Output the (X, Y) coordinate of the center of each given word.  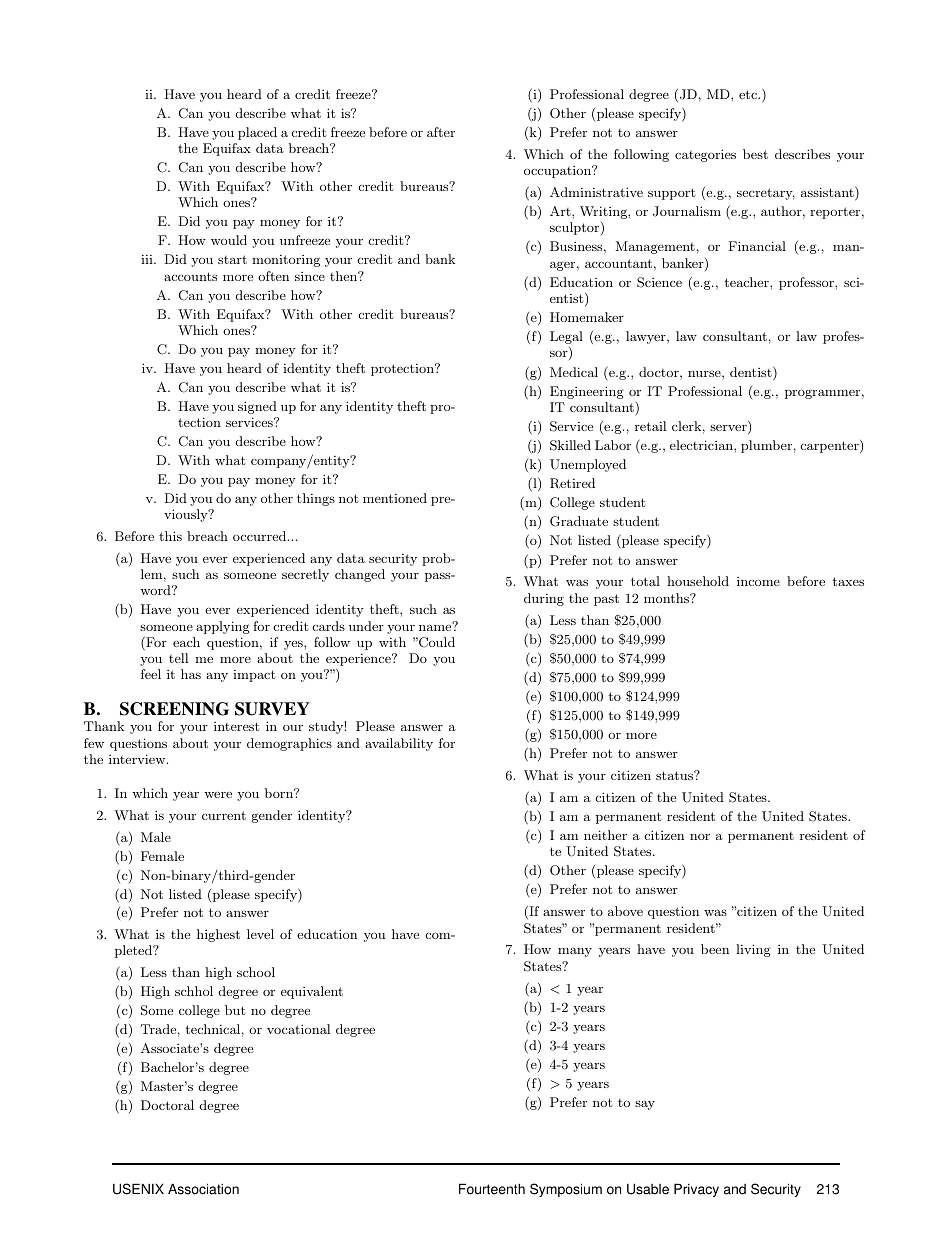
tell (178, 658)
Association (203, 1189)
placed (257, 133)
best (755, 154)
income (758, 581)
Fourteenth (492, 1189)
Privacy (696, 1190)
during (544, 599)
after (441, 132)
